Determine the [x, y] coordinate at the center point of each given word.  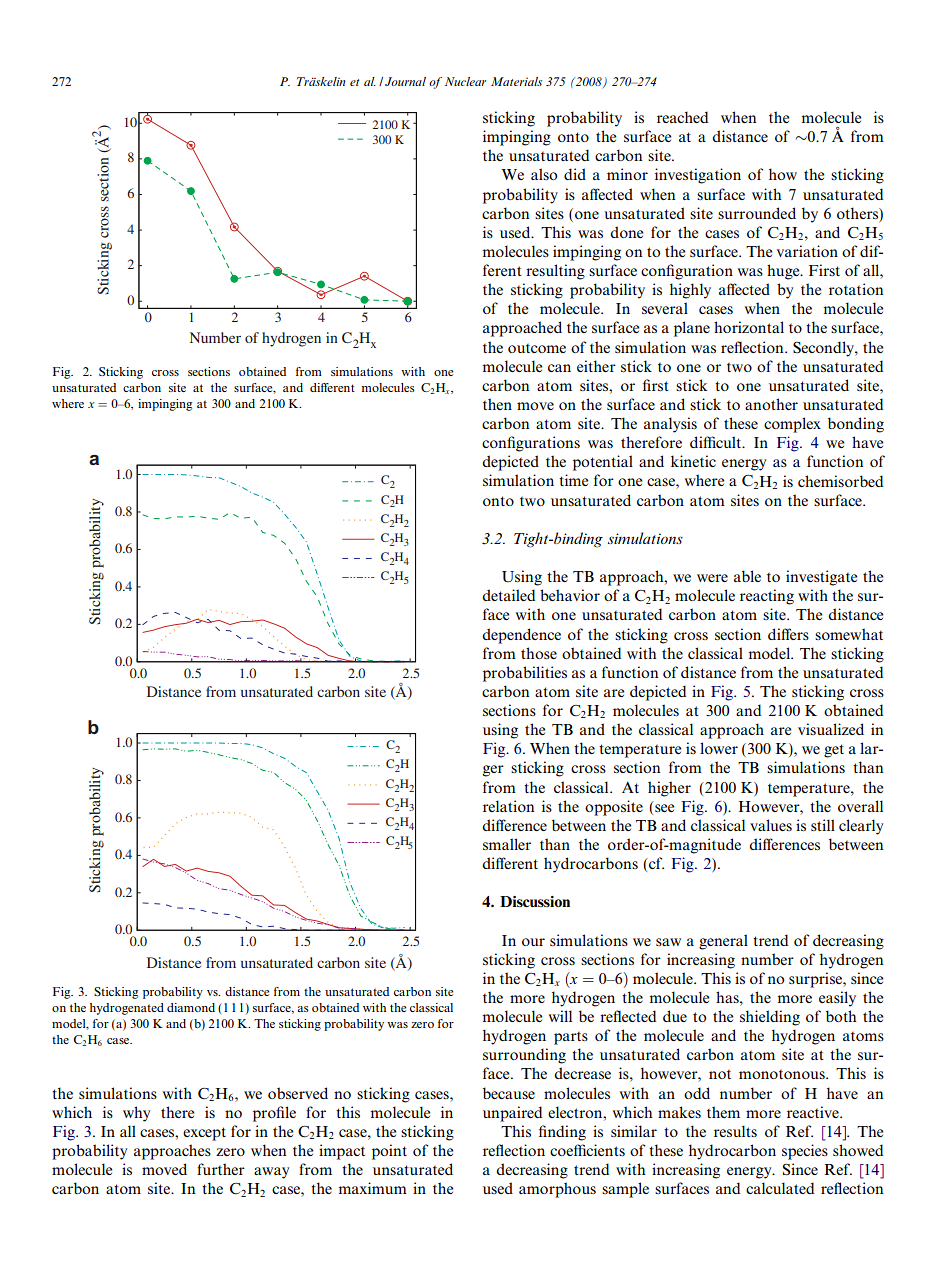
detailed [508, 595]
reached [682, 117]
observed [298, 1093]
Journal [405, 81]
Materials [516, 81]
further [221, 1169]
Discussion [535, 901]
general [723, 942]
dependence [521, 636]
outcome [537, 348]
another [771, 404]
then [497, 404]
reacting [767, 597]
